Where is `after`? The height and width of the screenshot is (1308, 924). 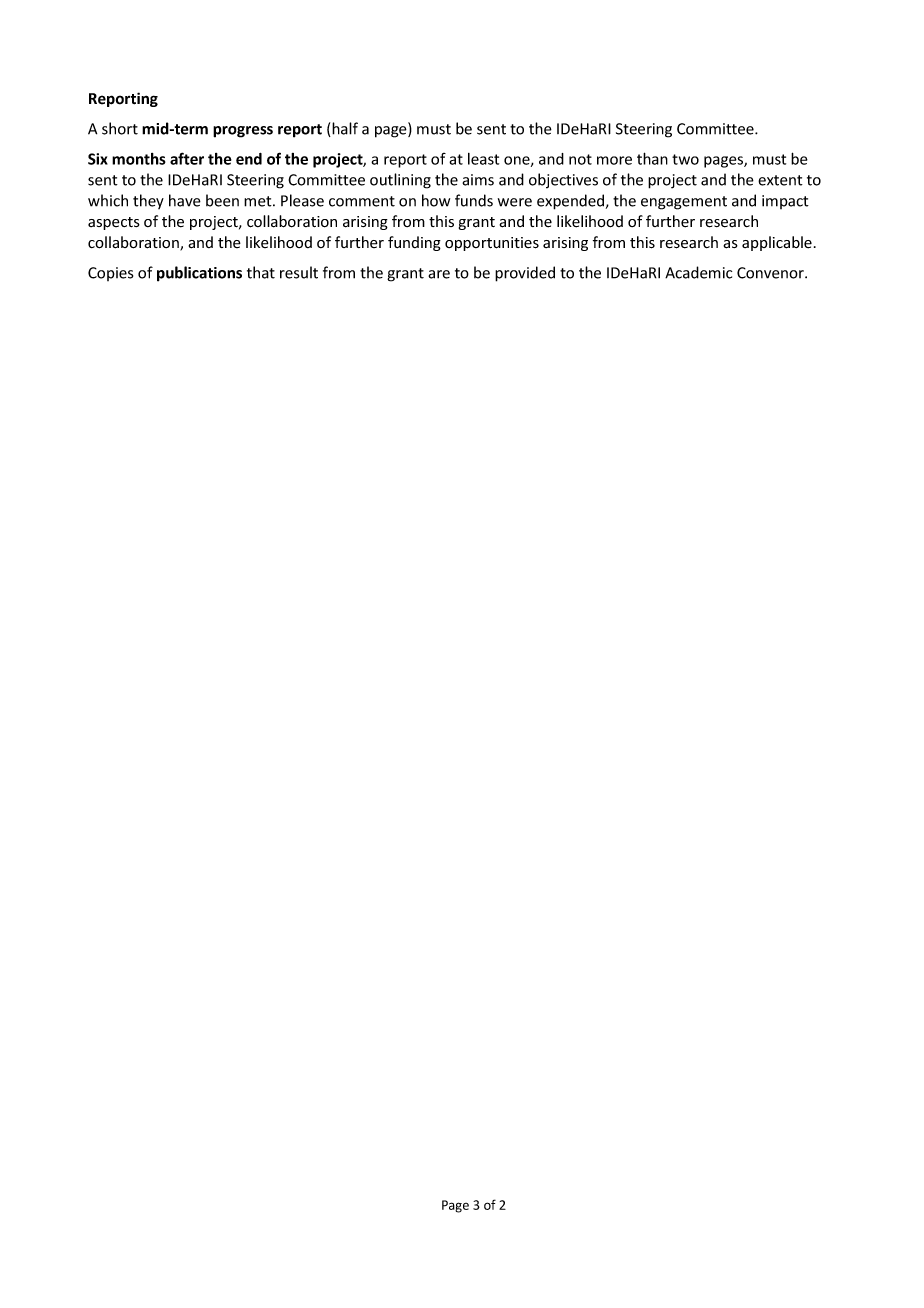 after is located at coordinates (187, 158).
